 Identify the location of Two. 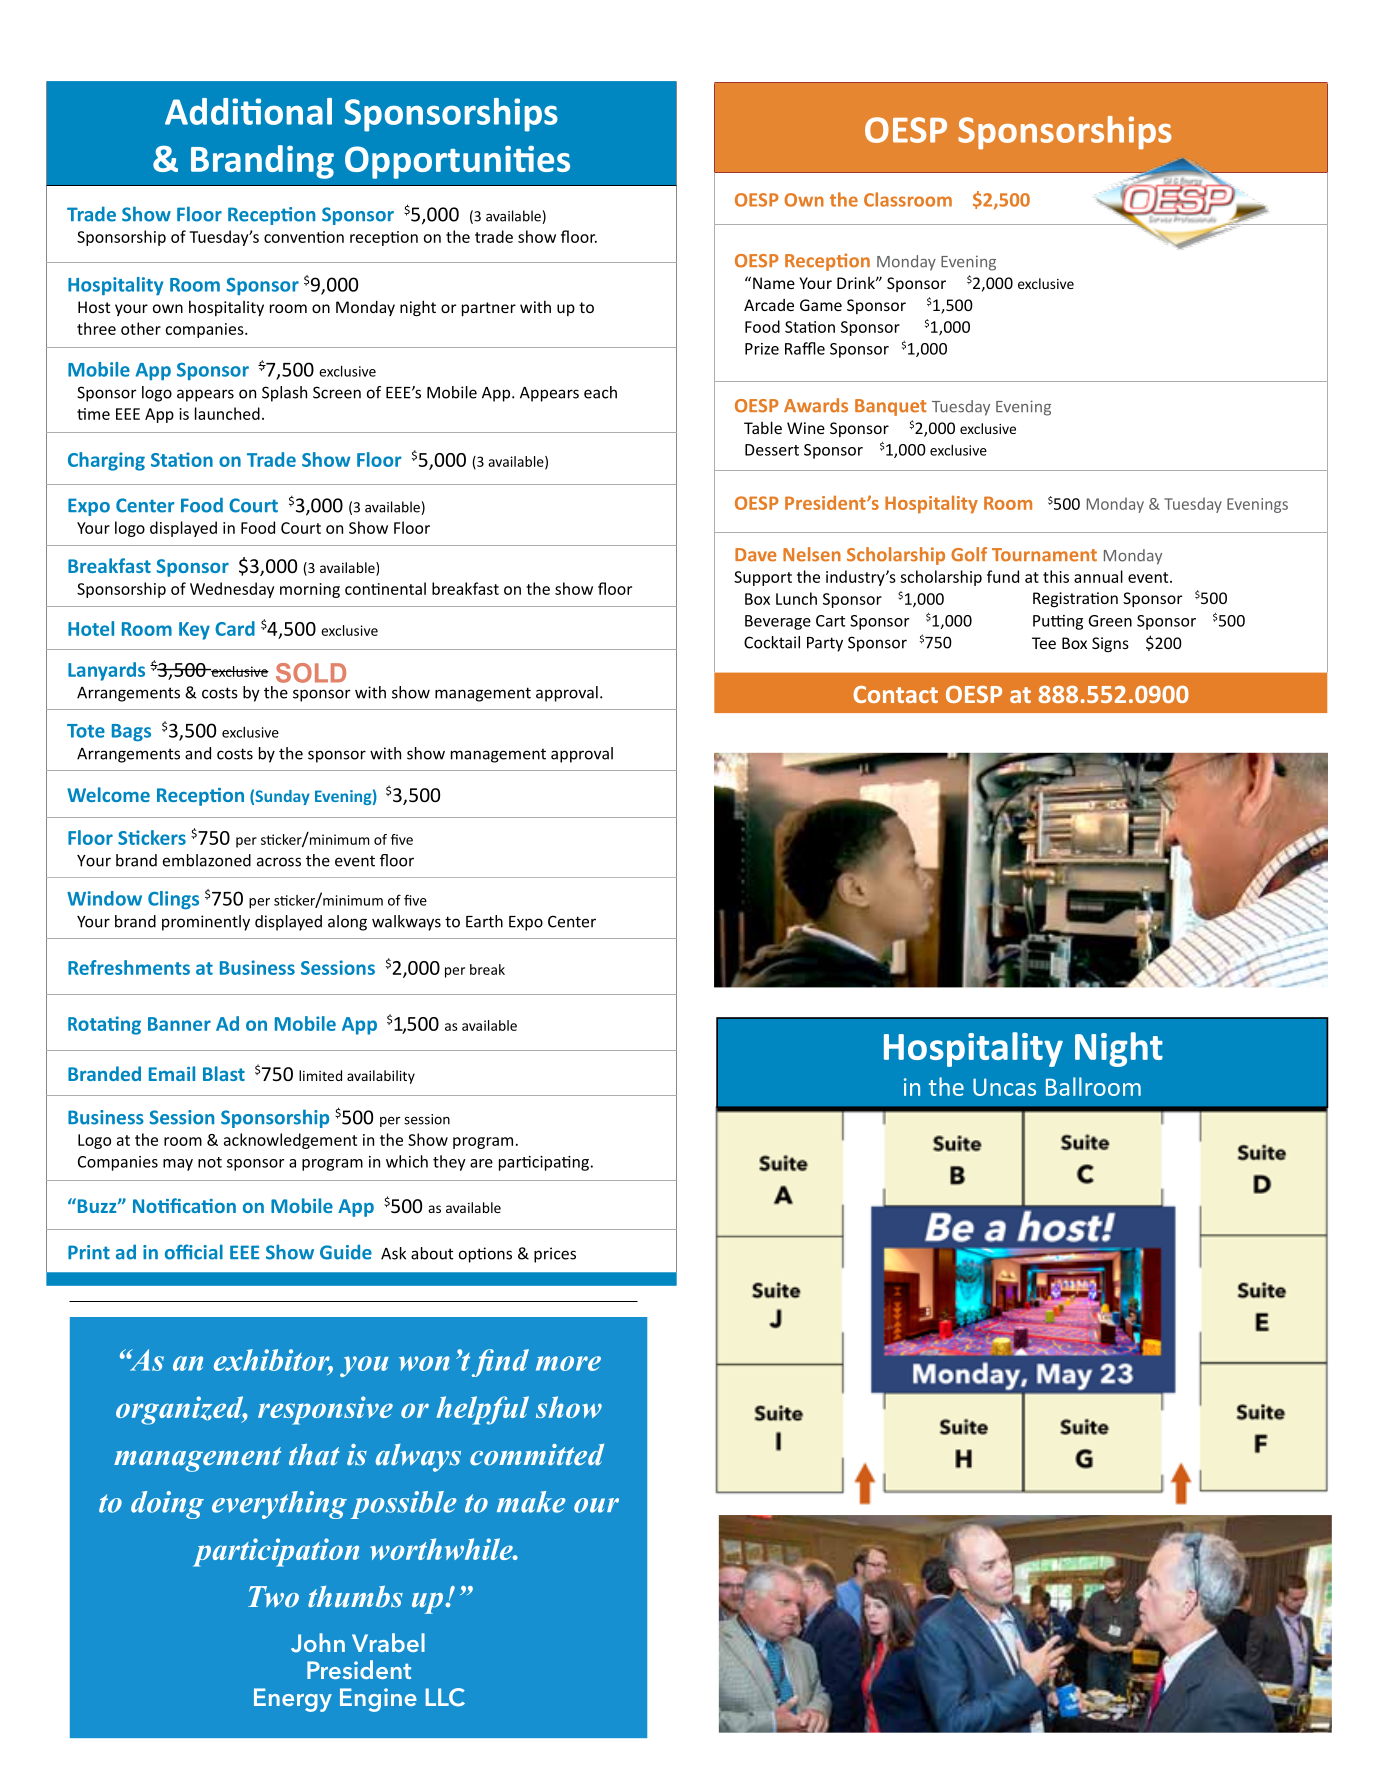
(273, 1597).
